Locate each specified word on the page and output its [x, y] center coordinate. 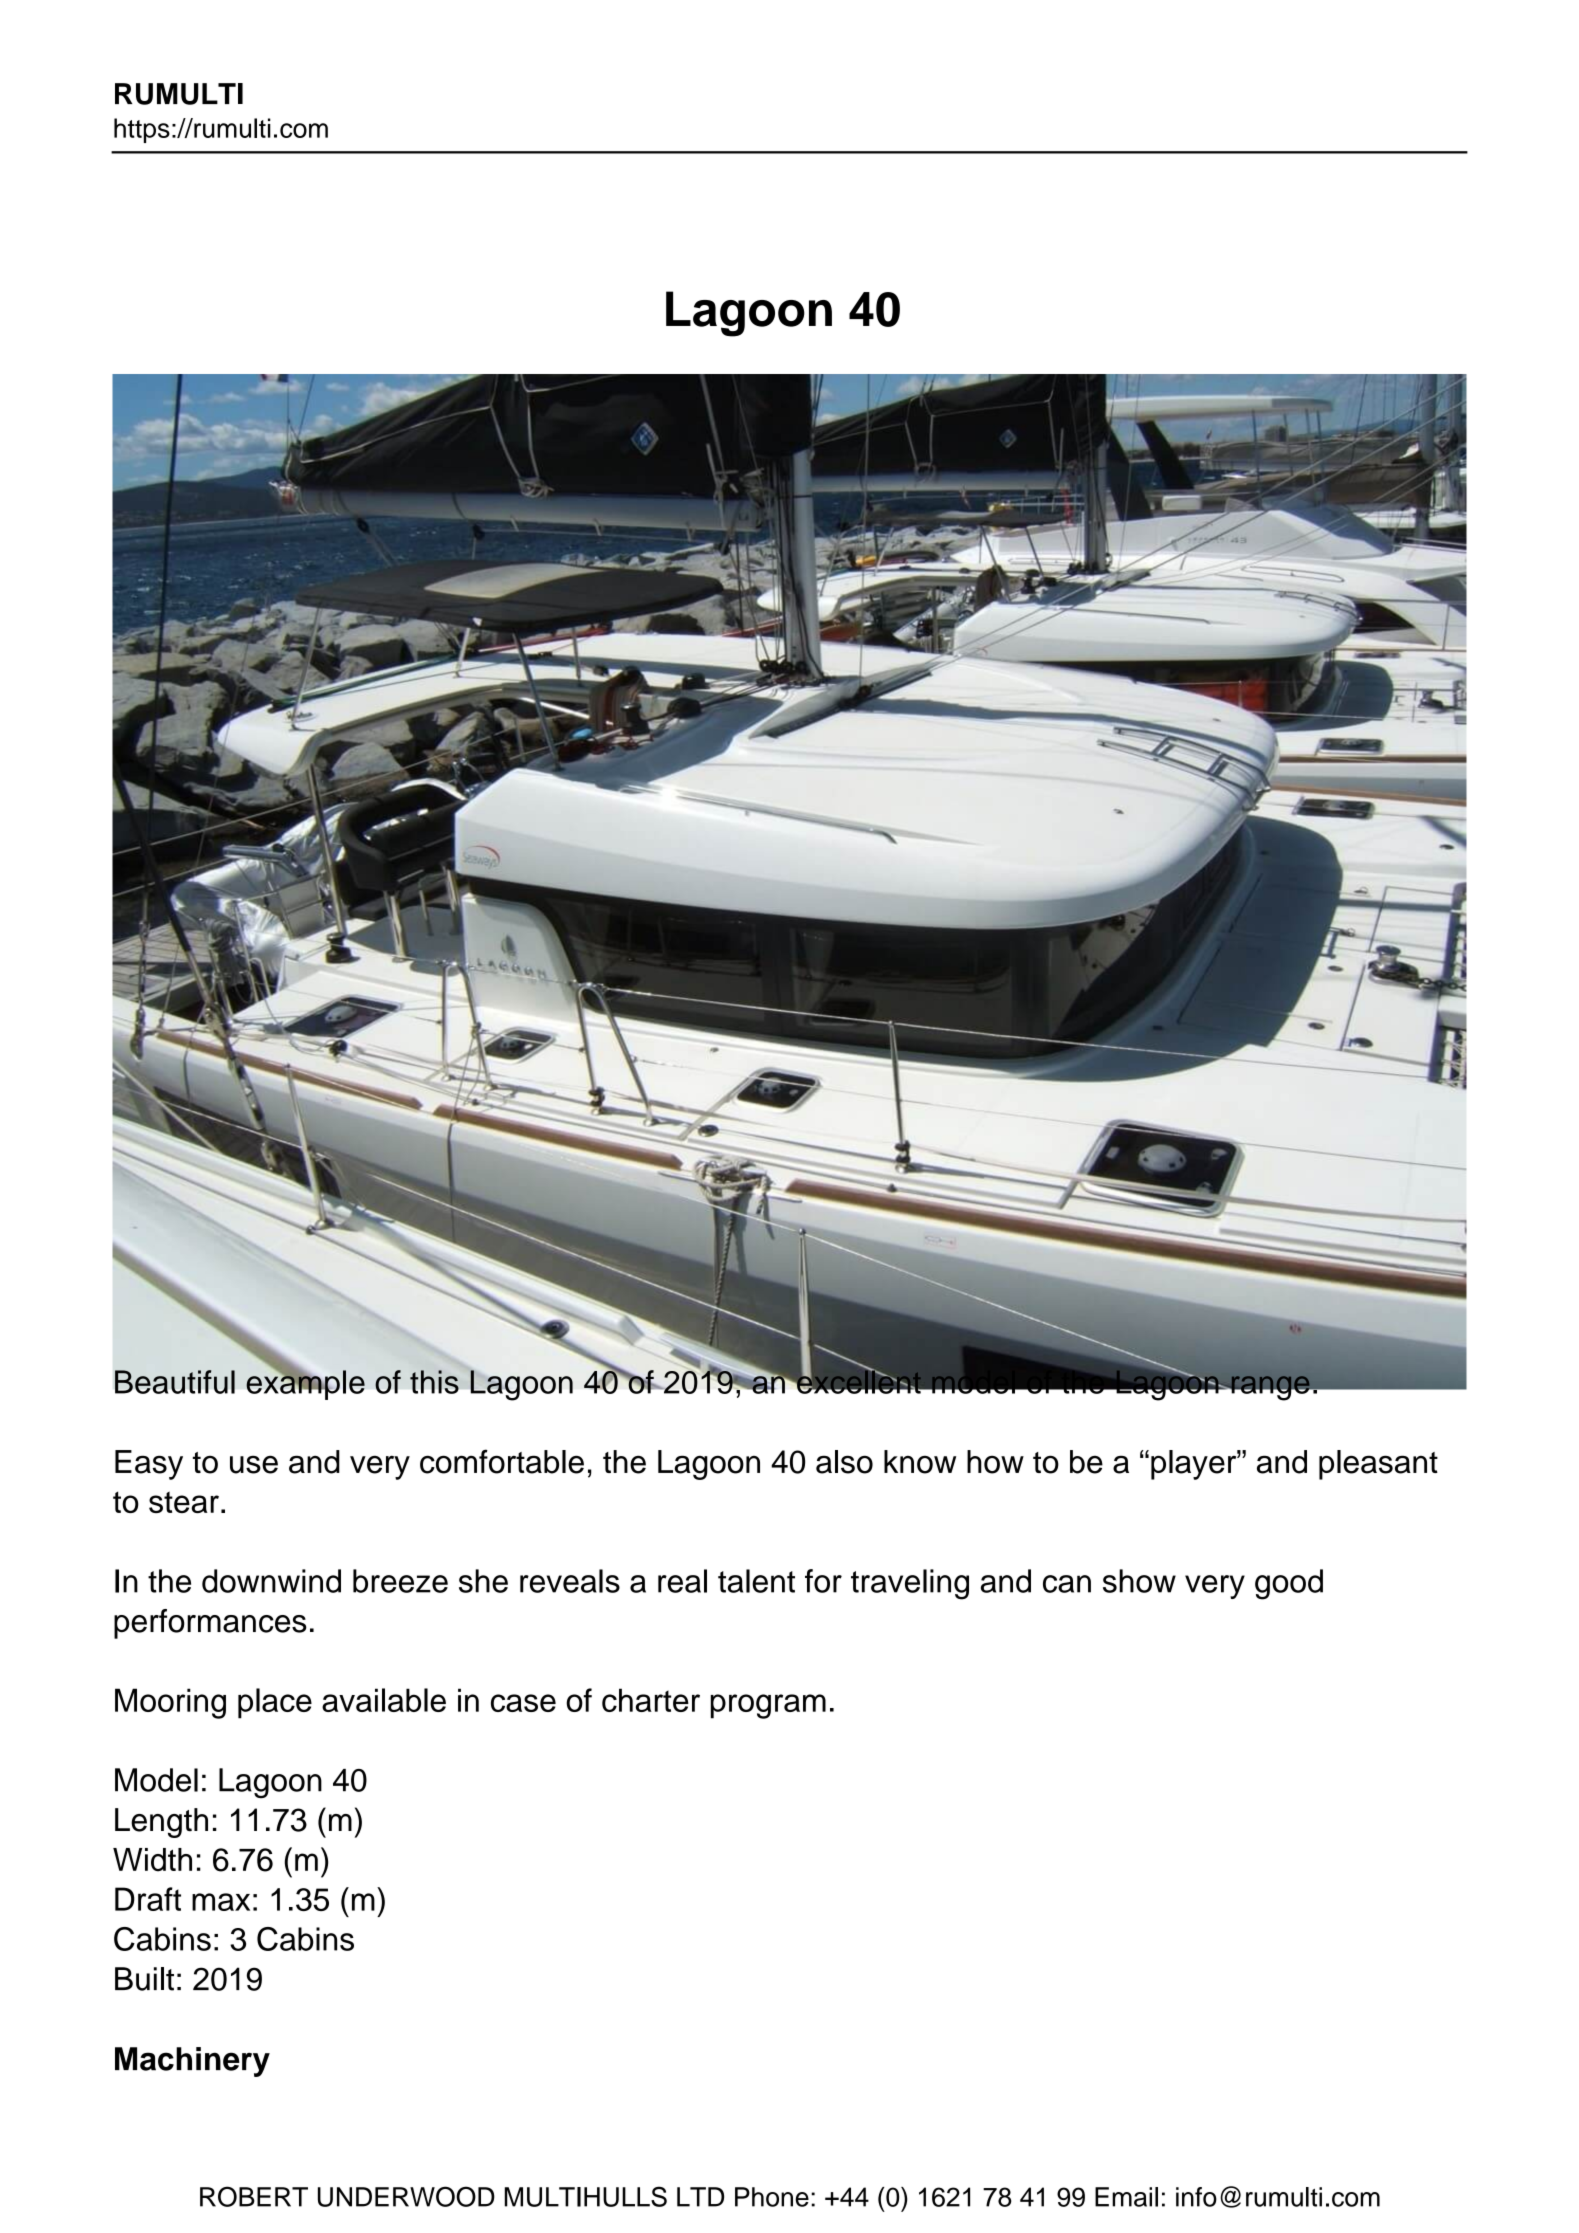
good [1289, 1584]
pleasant [1378, 1465]
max [221, 1902]
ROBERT [254, 2196]
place [275, 1703]
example [305, 1384]
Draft [148, 1899]
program [768, 1706]
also [844, 1462]
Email [1126, 2197]
